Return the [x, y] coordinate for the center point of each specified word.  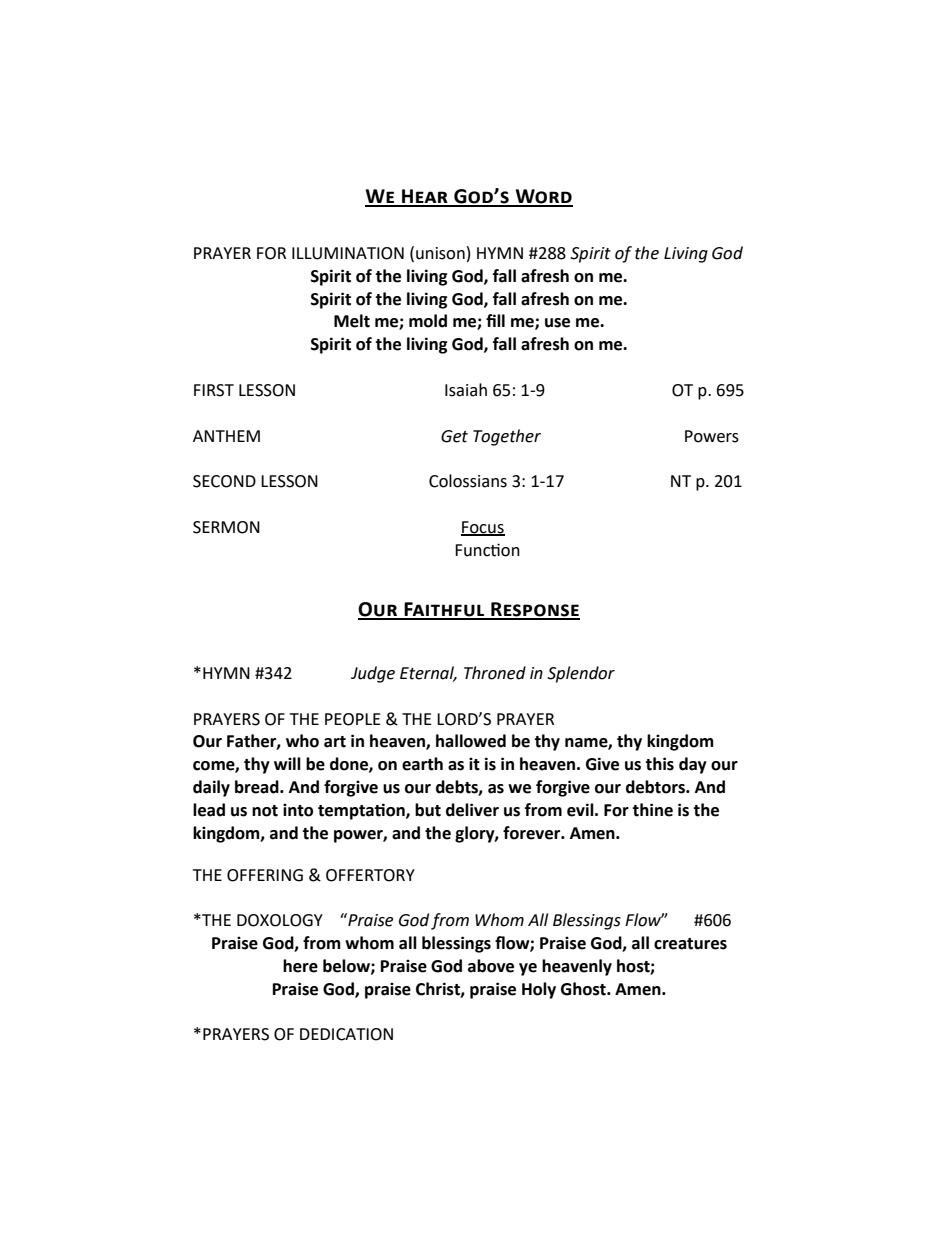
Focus [483, 528]
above [491, 966]
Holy [539, 990]
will [287, 763]
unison [440, 253]
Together [507, 437]
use [557, 323]
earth [422, 764]
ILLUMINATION [348, 253]
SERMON [226, 527]
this [659, 764]
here [300, 966]
